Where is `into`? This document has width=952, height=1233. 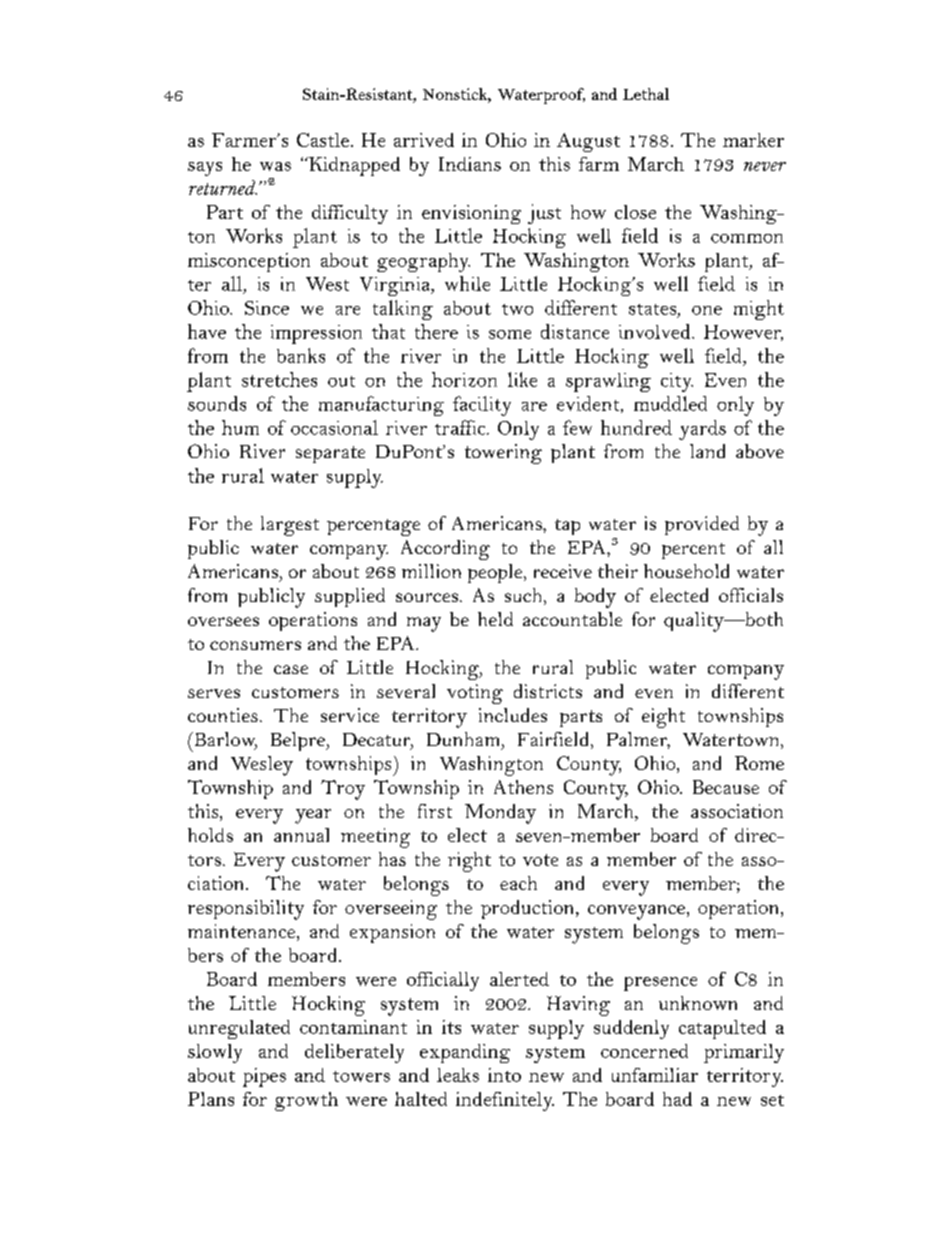 into is located at coordinates (504, 1075).
